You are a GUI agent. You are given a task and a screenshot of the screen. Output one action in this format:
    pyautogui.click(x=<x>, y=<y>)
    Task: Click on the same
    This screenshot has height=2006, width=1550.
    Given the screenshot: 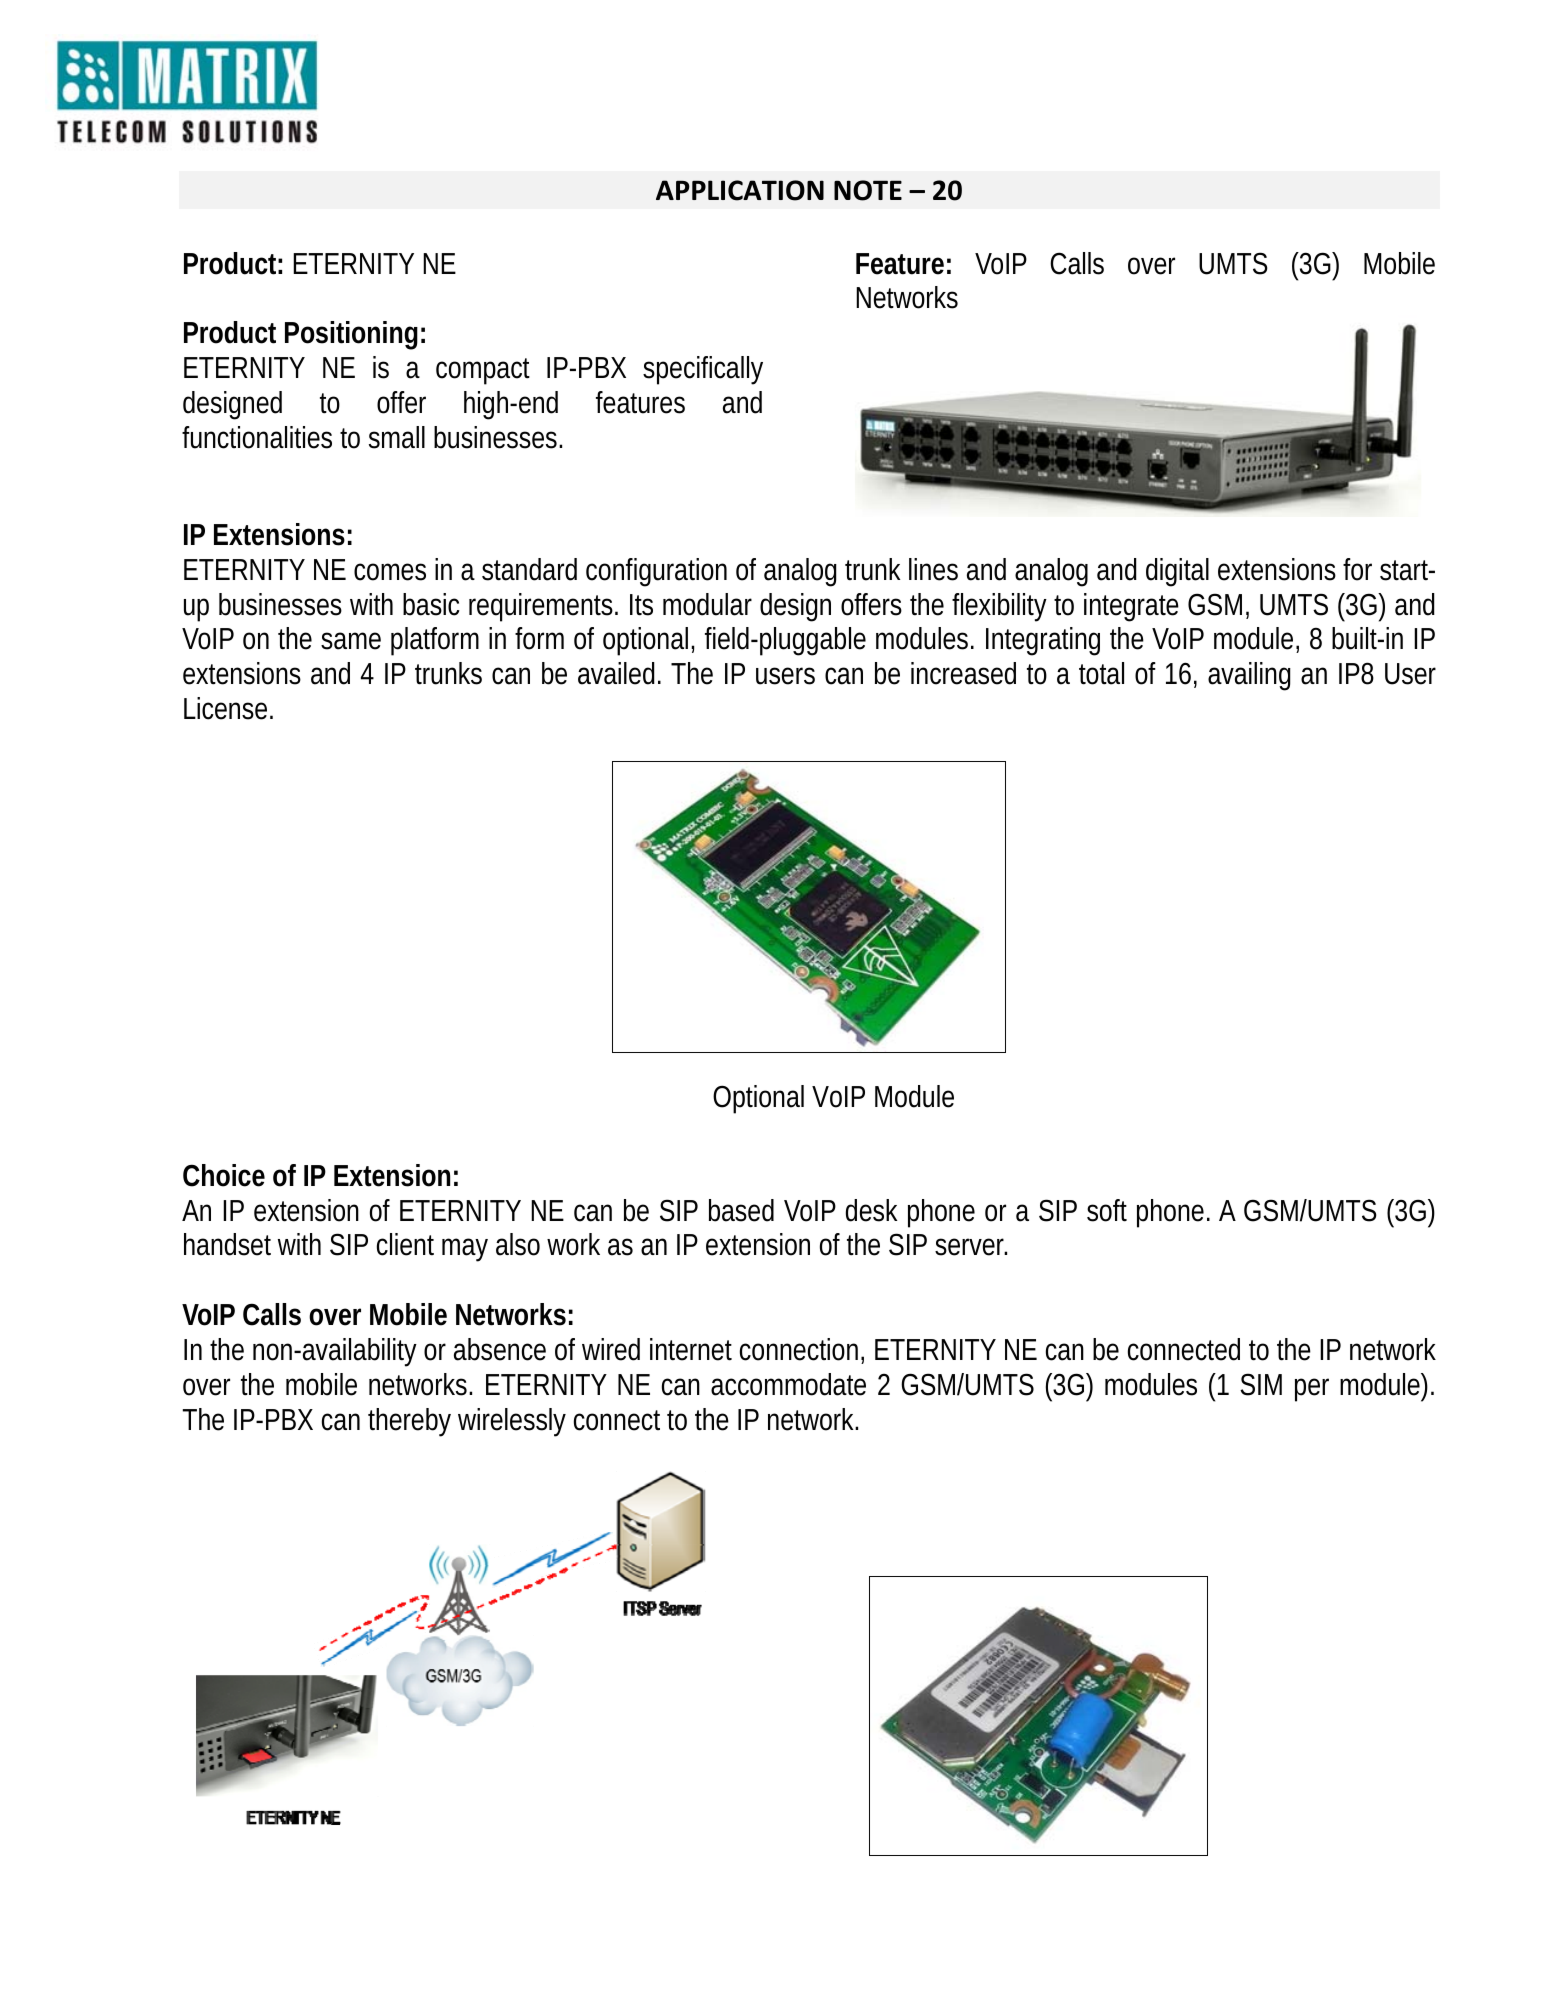 What is the action you would take?
    pyautogui.click(x=351, y=641)
